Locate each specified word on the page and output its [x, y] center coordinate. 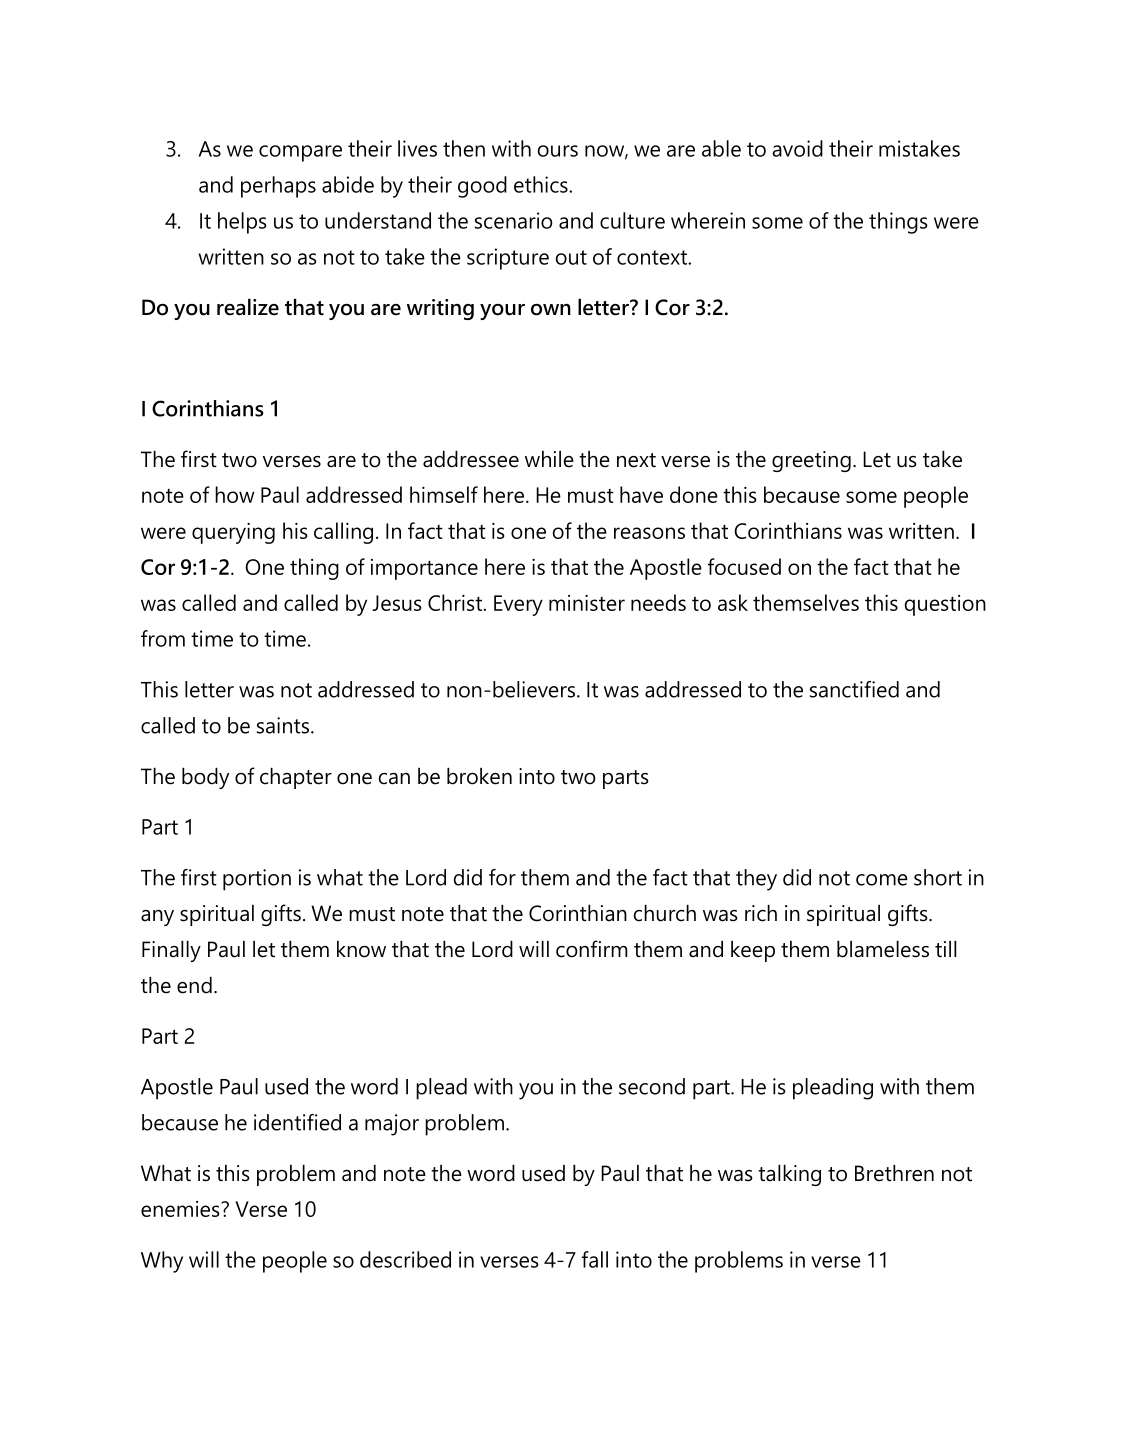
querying [233, 533]
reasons [649, 533]
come [882, 880]
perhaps [278, 187]
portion [257, 880]
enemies [181, 1209]
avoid [797, 148]
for [502, 877]
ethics [542, 184]
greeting [811, 461]
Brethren [894, 1173]
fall [595, 1259]
